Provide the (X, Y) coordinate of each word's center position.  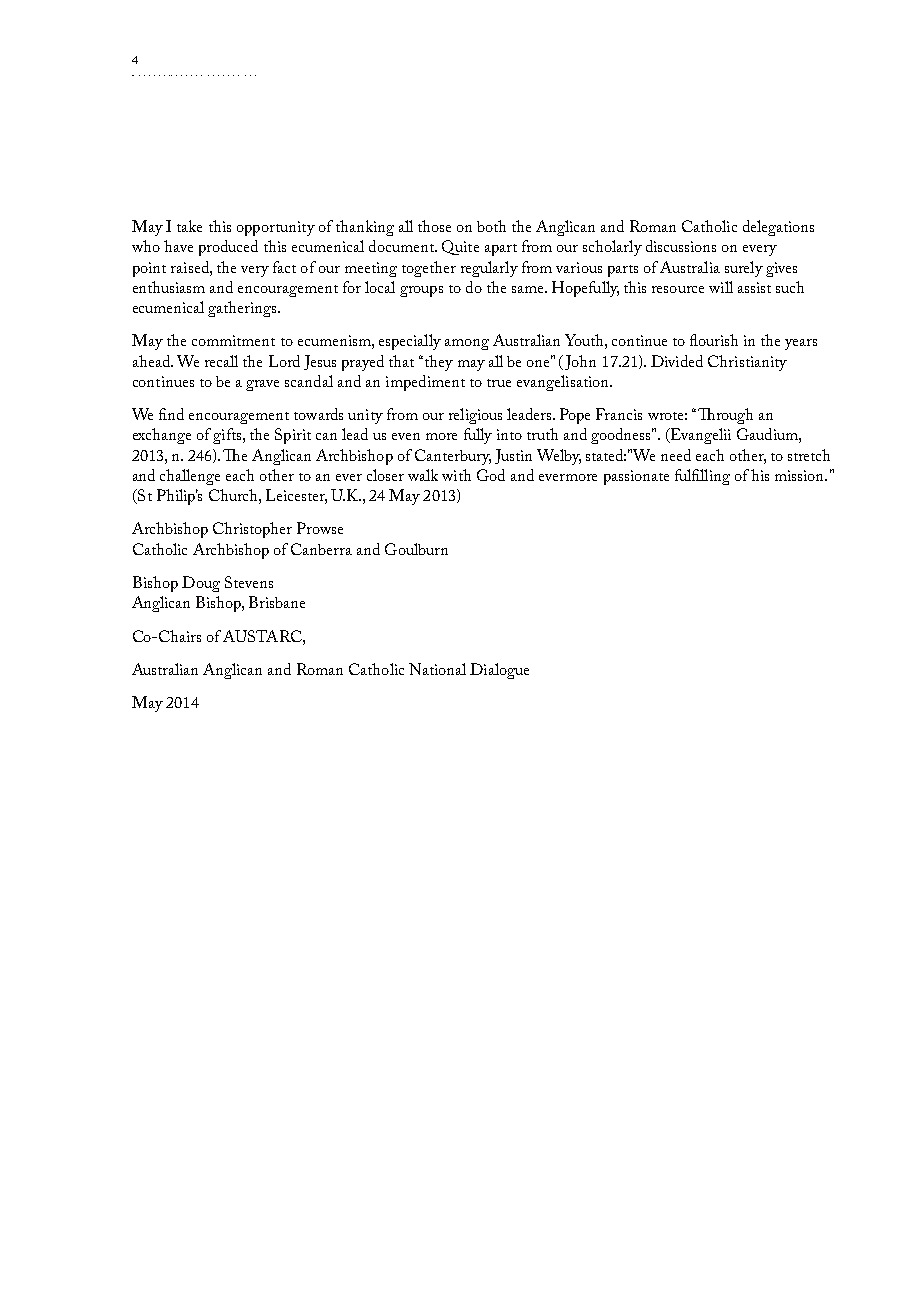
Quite (460, 247)
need (676, 455)
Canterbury (453, 457)
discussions (681, 246)
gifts (228, 436)
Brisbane (277, 602)
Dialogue (499, 671)
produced (228, 248)
